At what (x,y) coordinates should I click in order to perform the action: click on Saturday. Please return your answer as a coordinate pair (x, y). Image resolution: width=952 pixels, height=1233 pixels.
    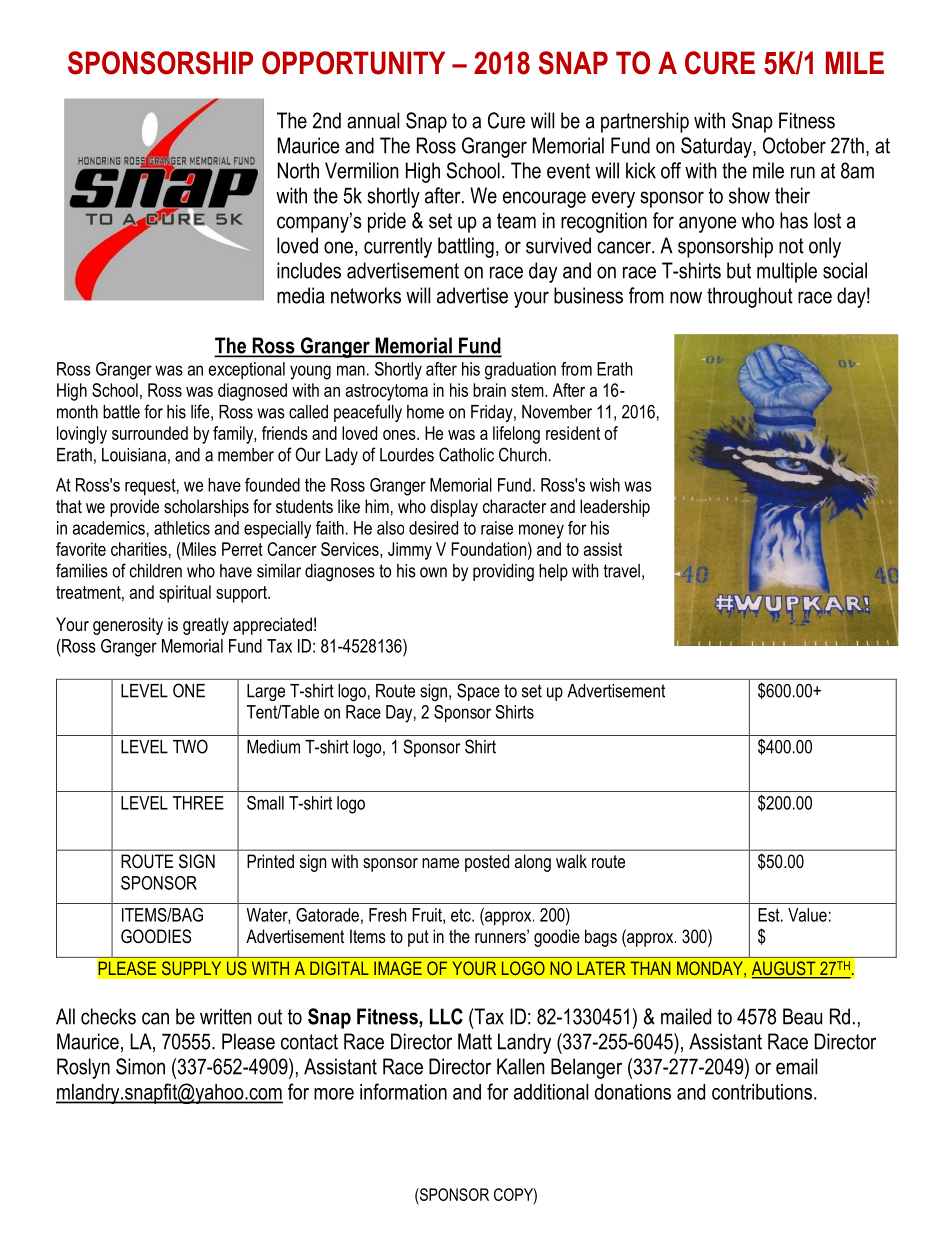
    Looking at the image, I should click on (717, 147).
